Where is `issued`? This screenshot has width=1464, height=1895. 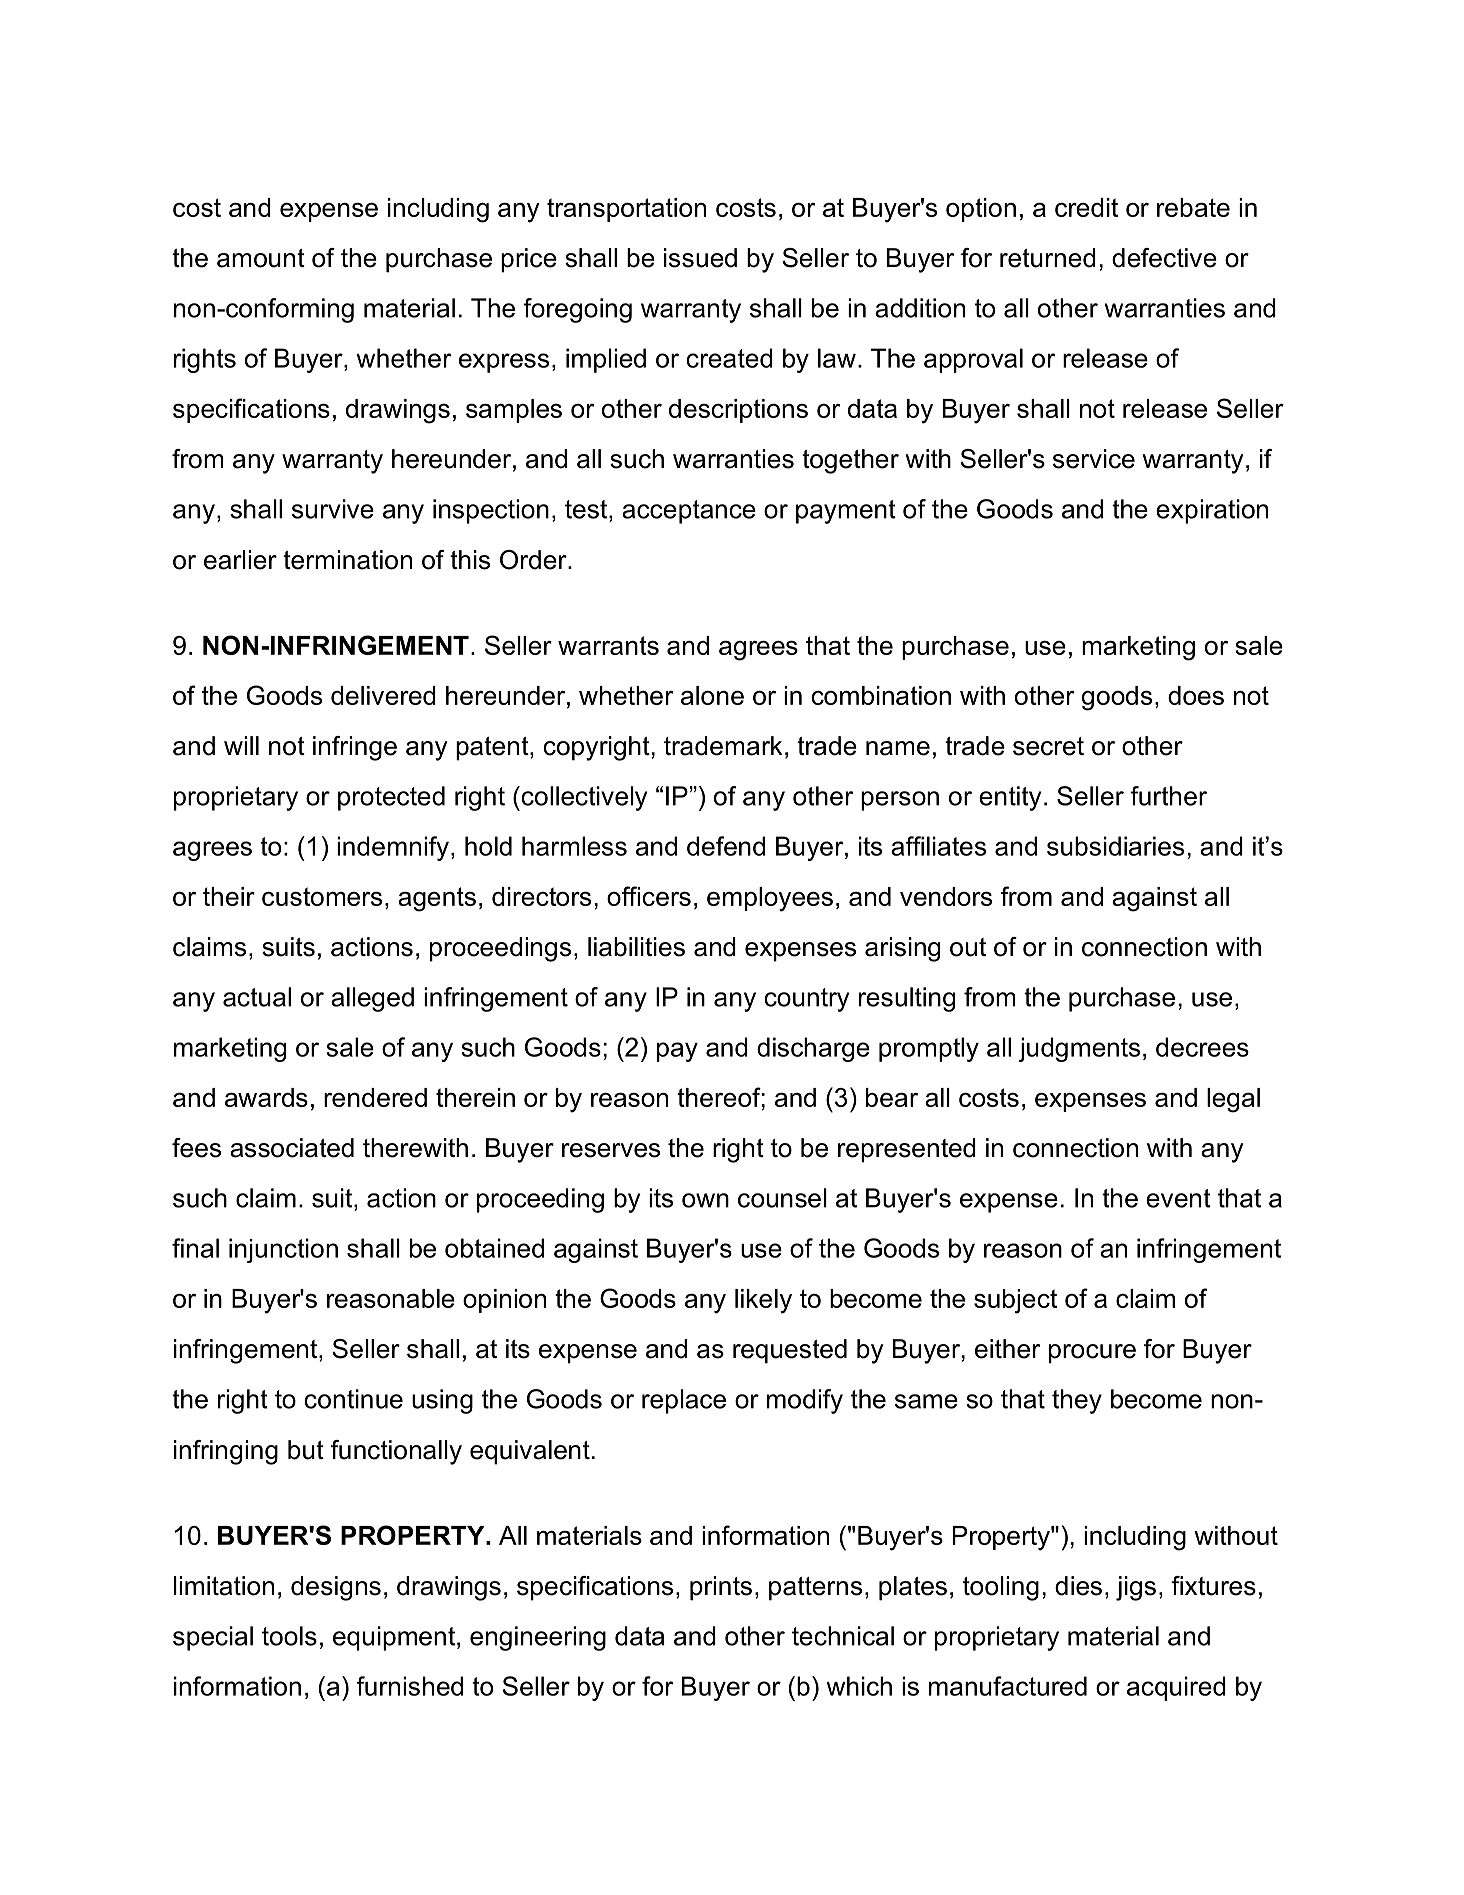
issued is located at coordinates (700, 258).
